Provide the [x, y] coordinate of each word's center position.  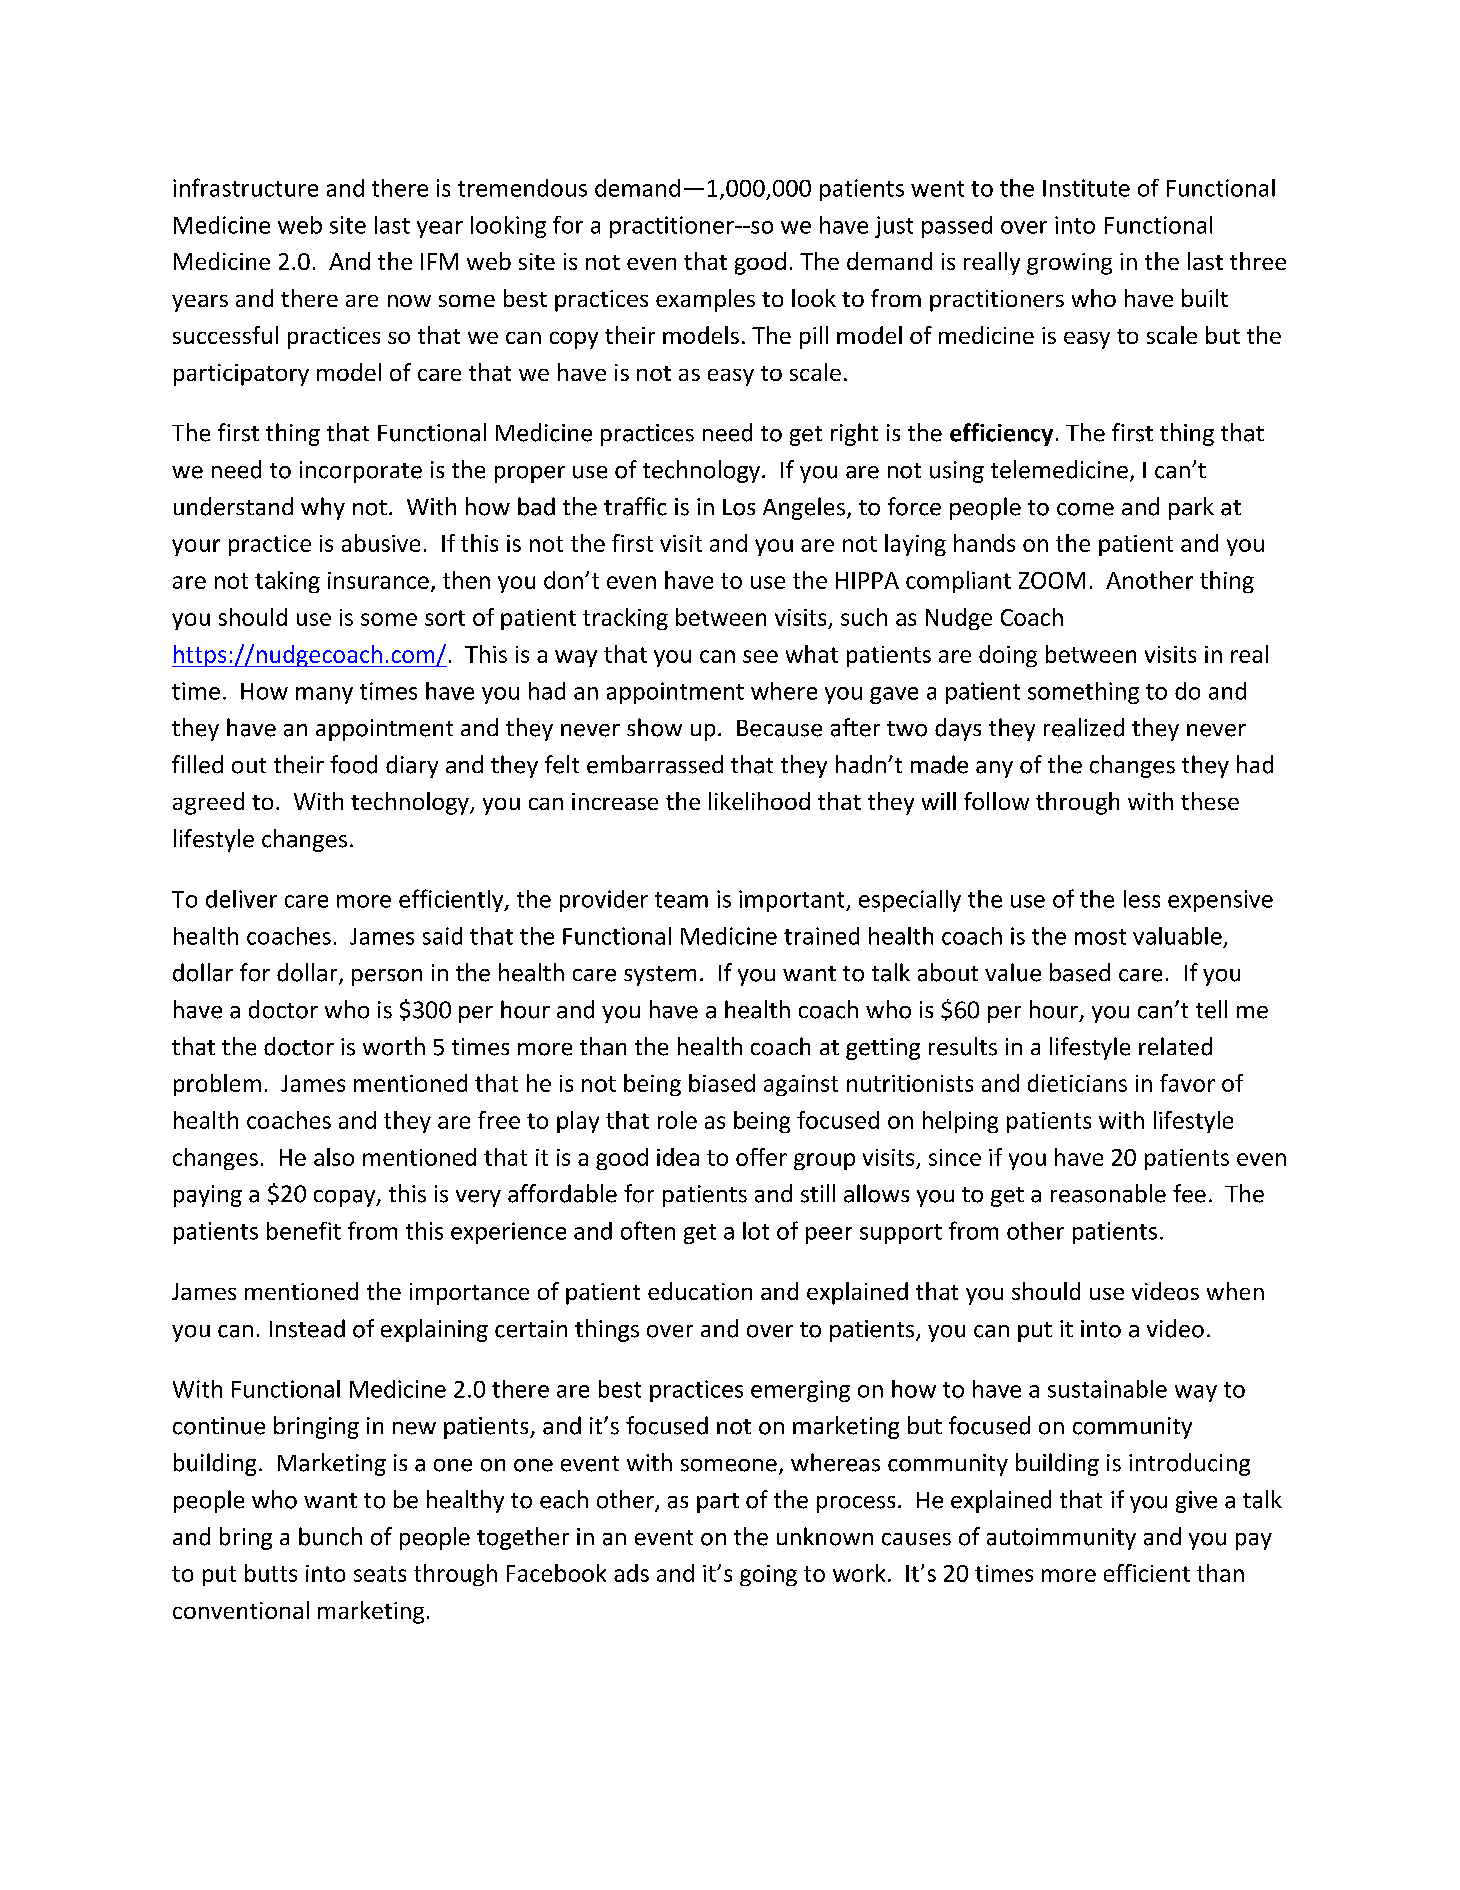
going [768, 1575]
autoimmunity [1061, 1539]
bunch [330, 1536]
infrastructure [245, 187]
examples [705, 300]
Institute [1086, 188]
